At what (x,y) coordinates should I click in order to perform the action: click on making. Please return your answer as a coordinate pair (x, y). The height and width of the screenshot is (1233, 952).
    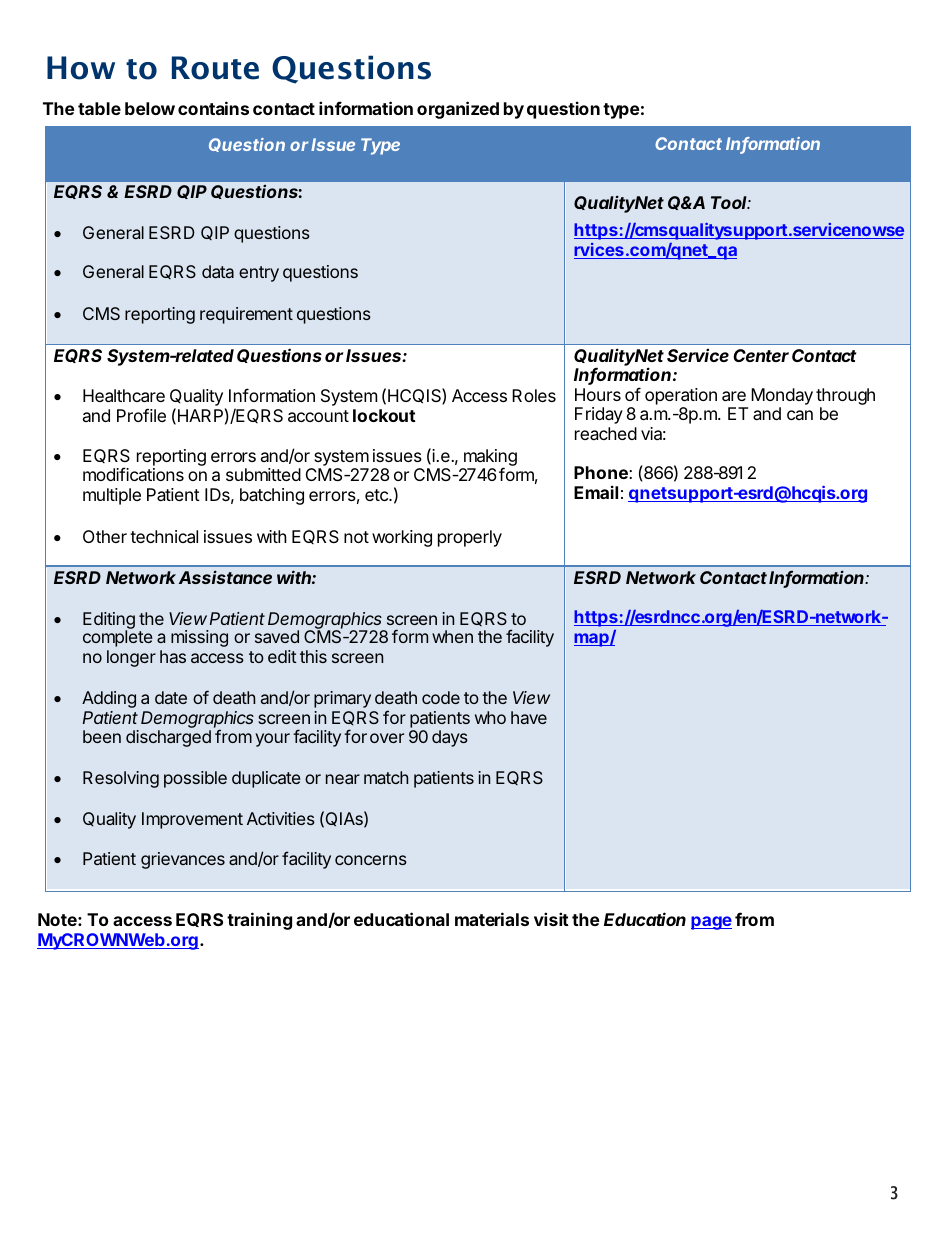
    Looking at the image, I should click on (490, 458).
